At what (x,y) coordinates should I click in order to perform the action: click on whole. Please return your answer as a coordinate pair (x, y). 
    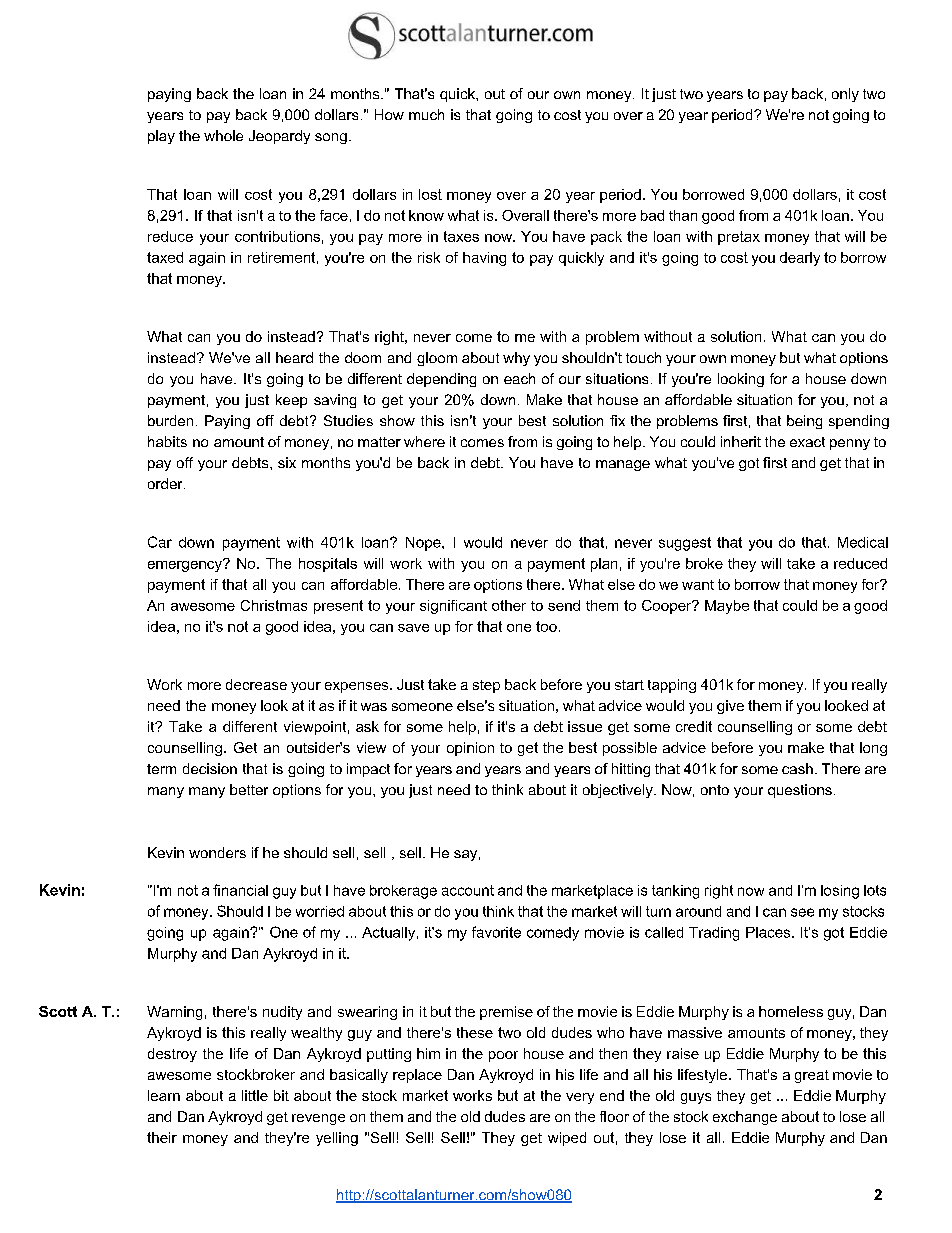
    Looking at the image, I should click on (223, 135).
